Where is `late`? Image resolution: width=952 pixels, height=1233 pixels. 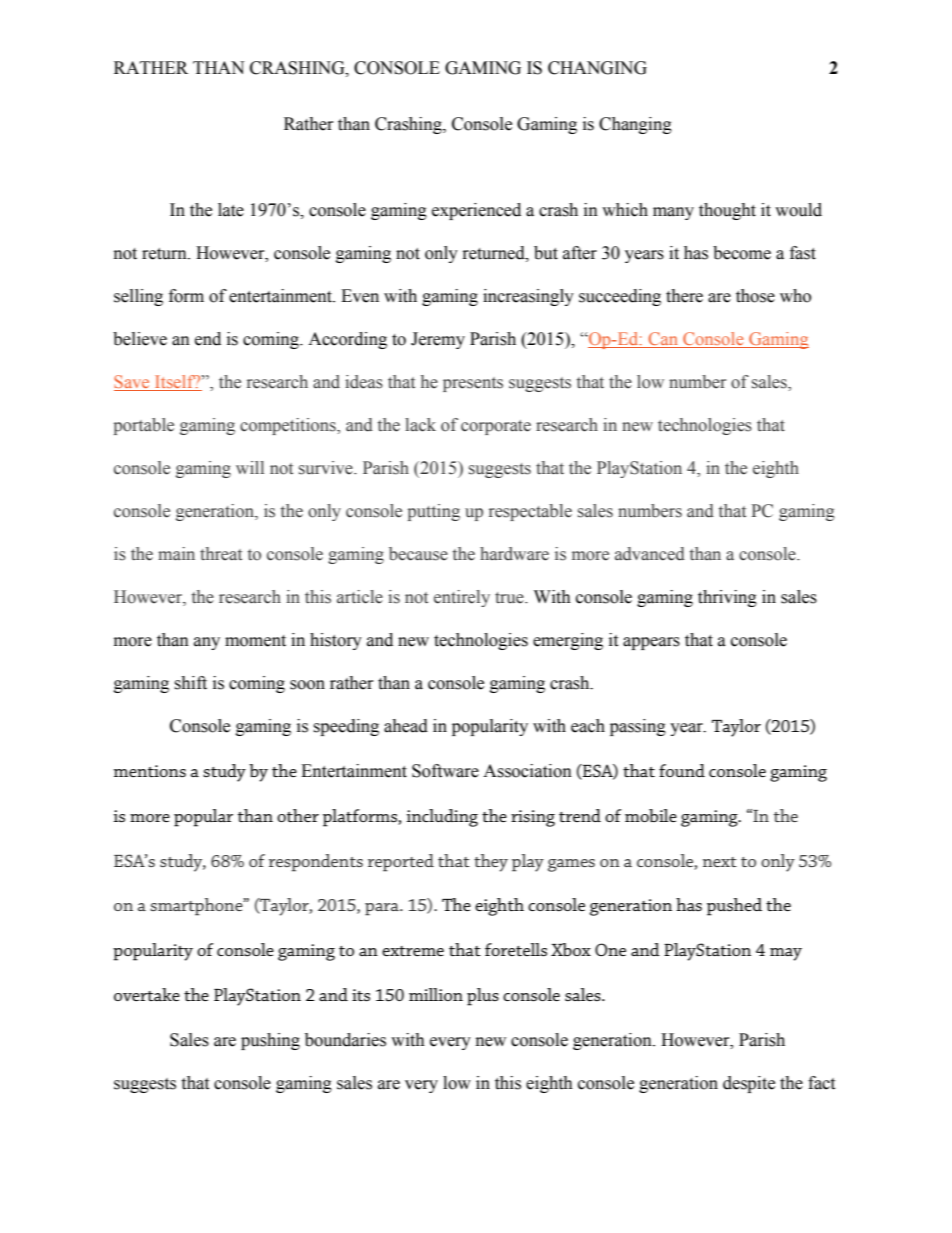
late is located at coordinates (231, 210).
